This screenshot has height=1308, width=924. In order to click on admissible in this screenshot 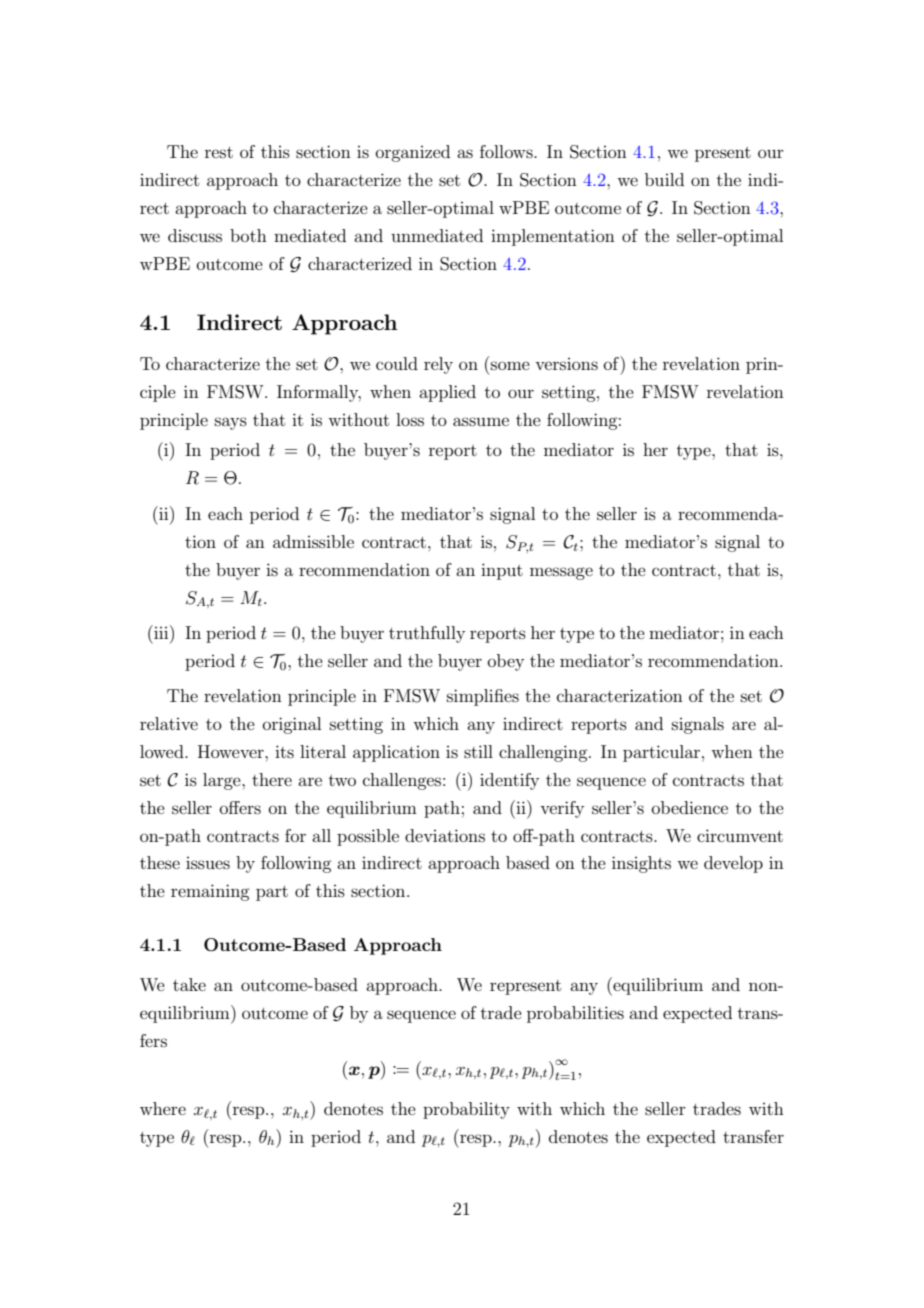, I will do `click(313, 541)`.
